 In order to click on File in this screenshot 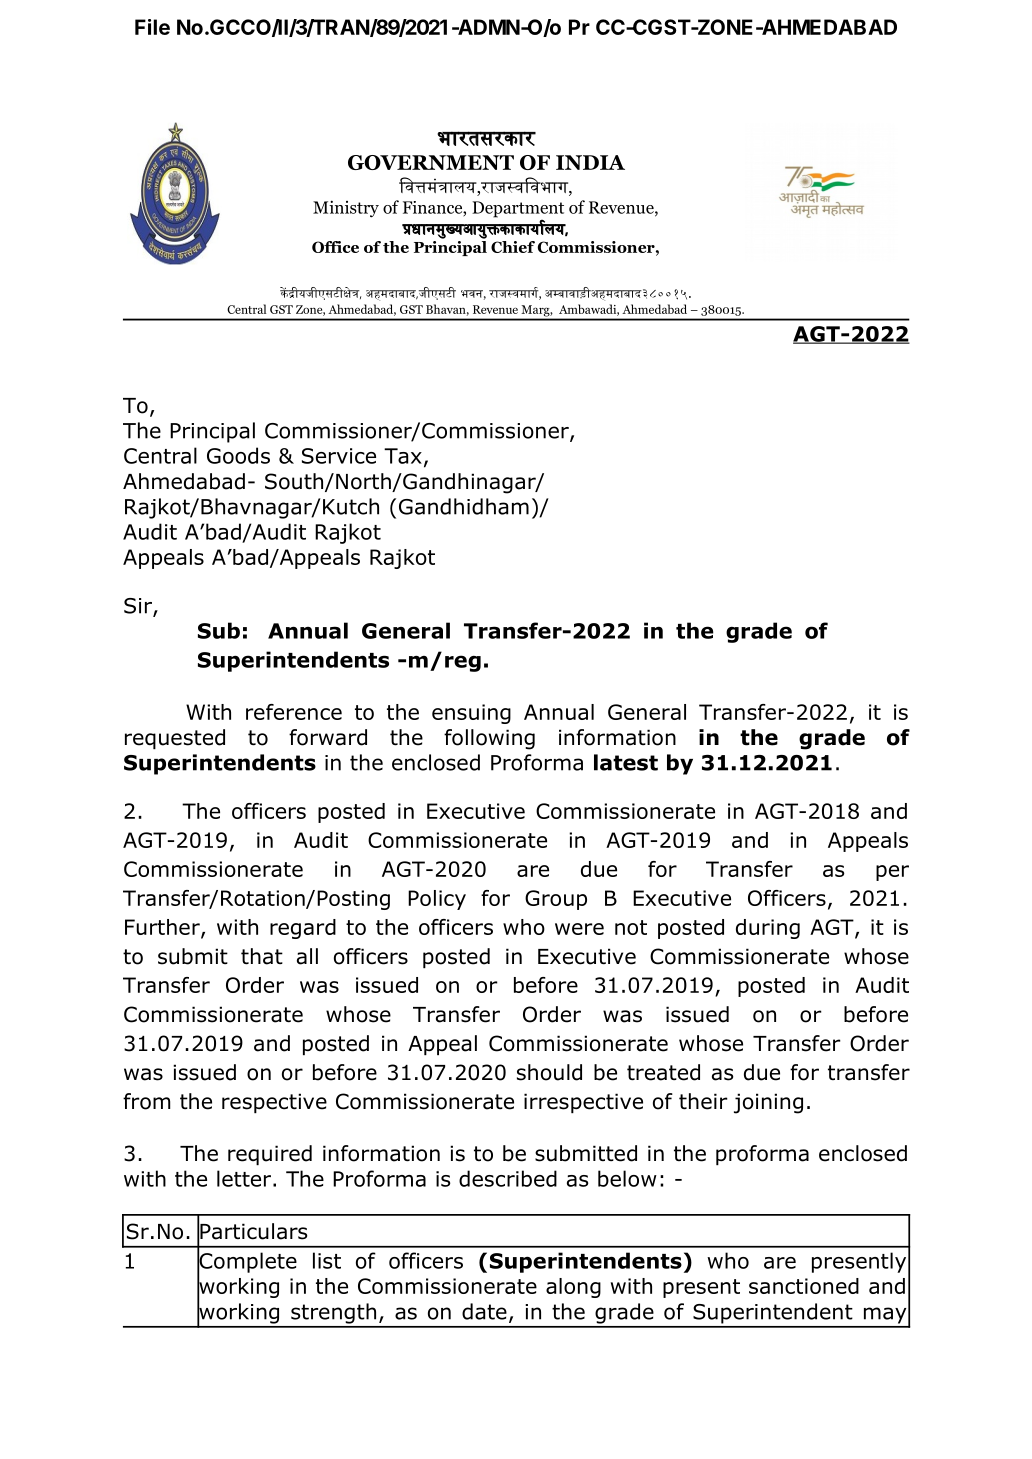, I will do `click(152, 27)`.
